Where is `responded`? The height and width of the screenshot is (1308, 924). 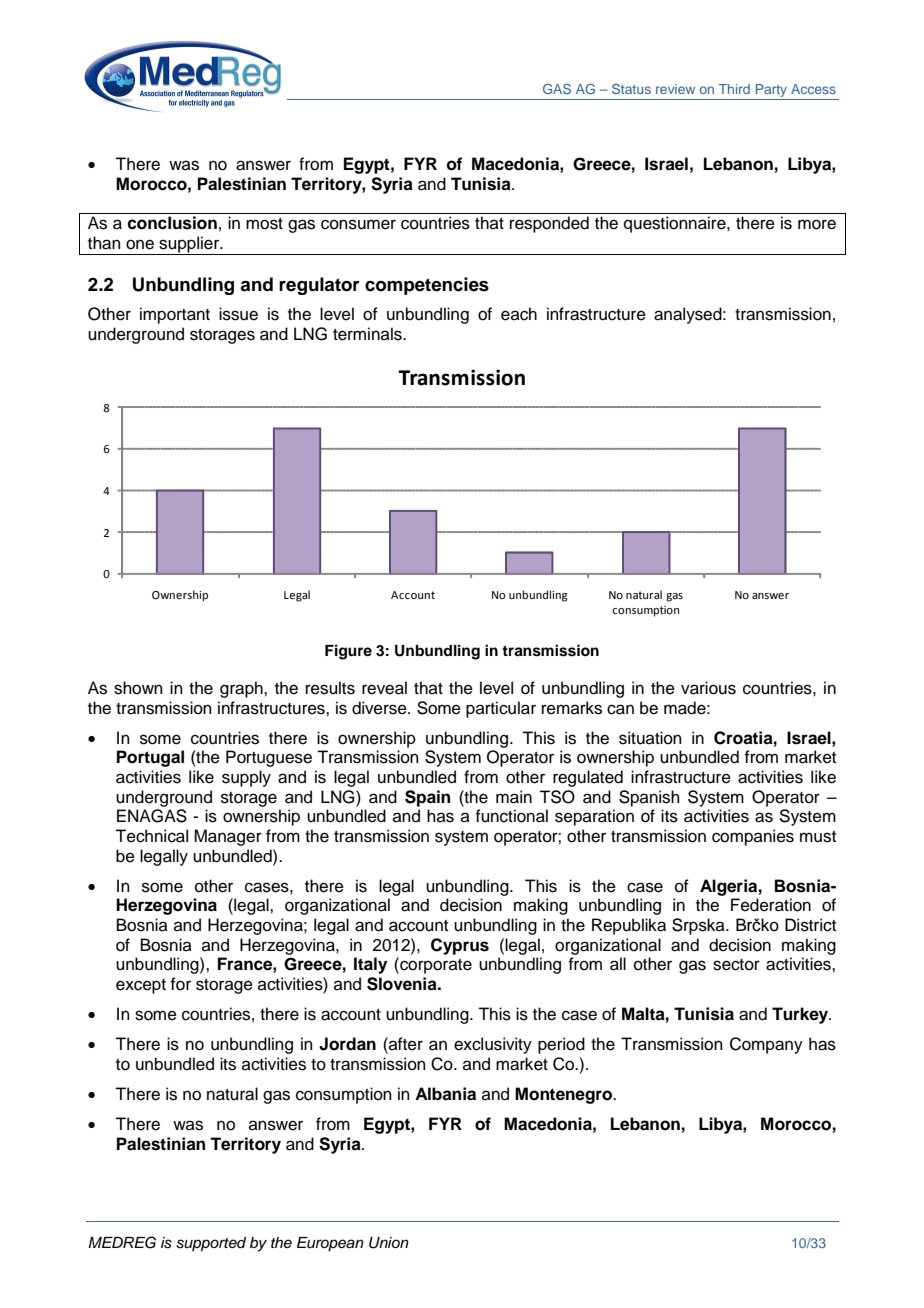
responded is located at coordinates (549, 224).
